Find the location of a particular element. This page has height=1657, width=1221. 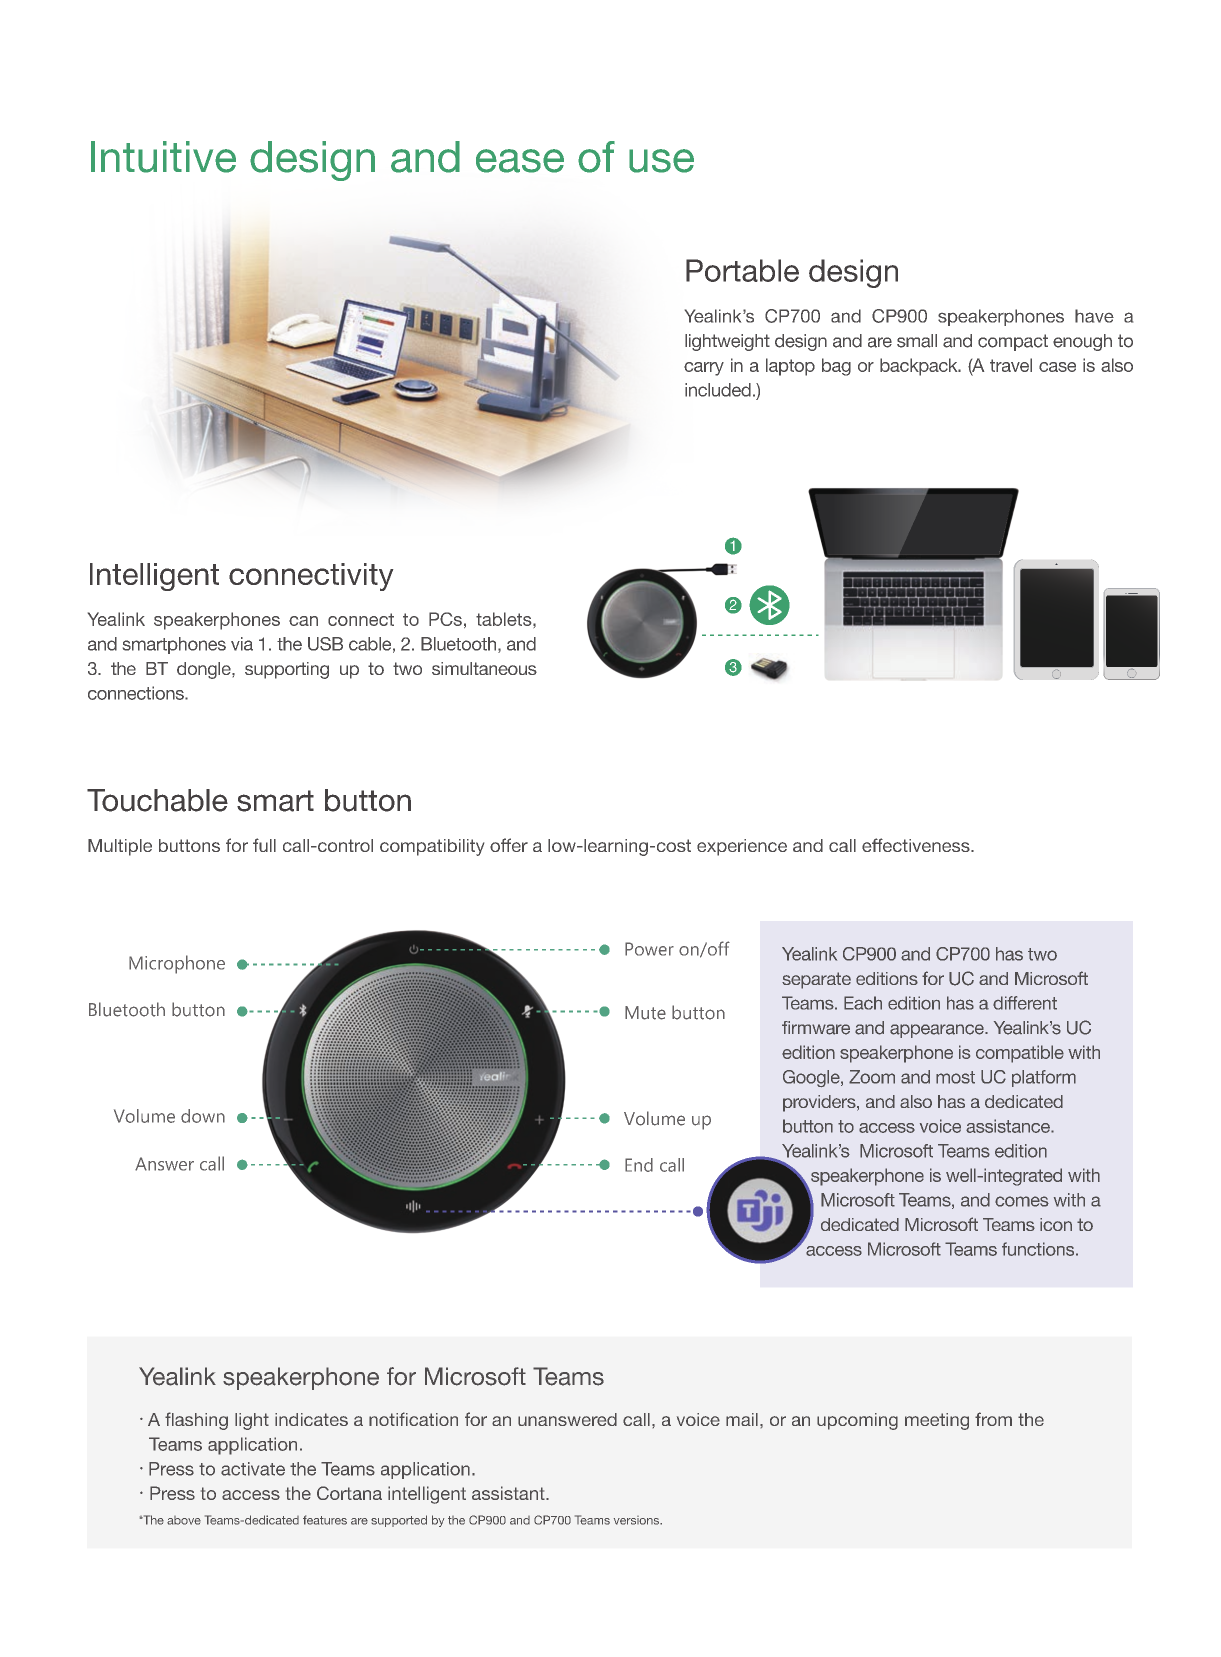

effectiveness is located at coordinates (917, 845).
